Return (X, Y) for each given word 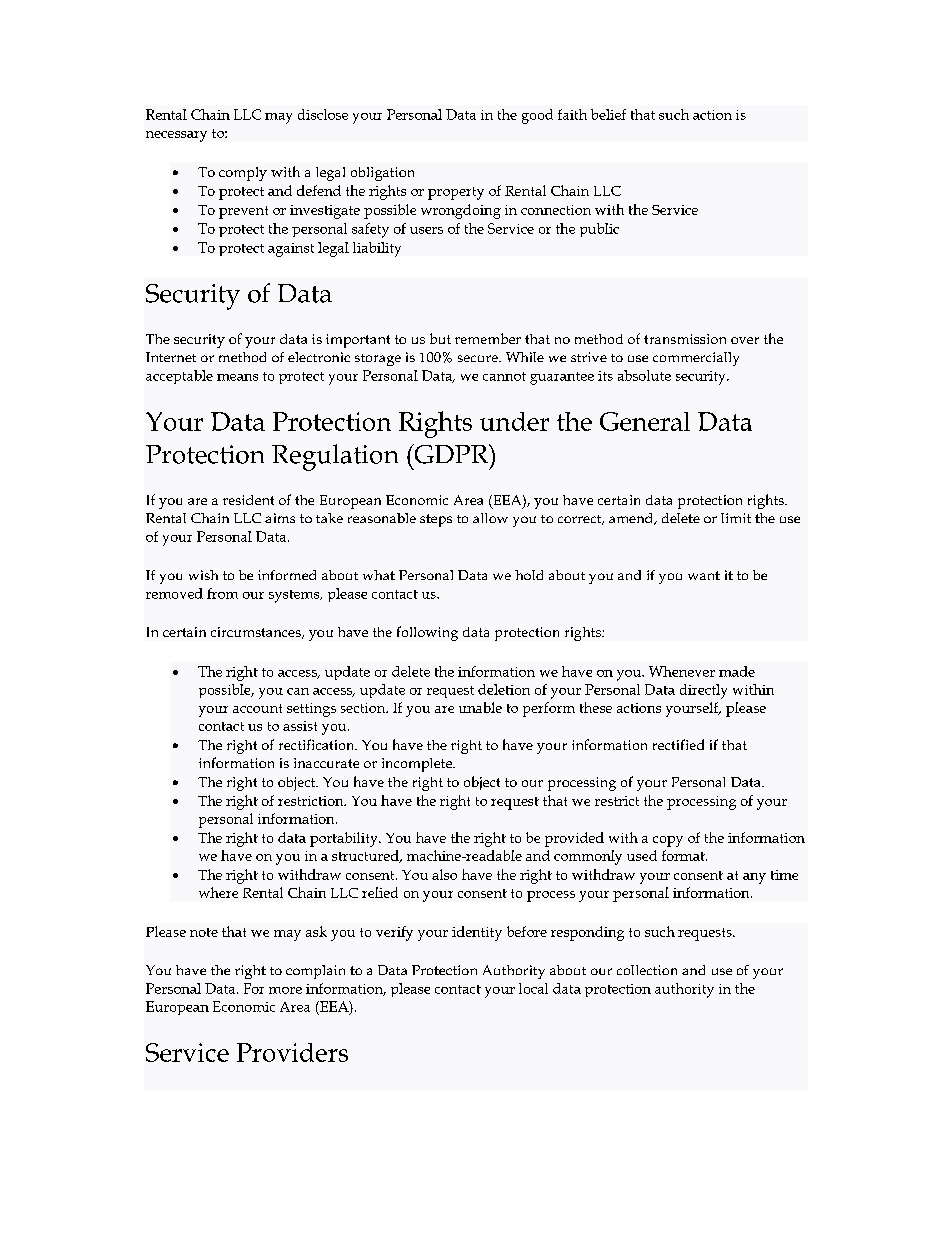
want (704, 575)
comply (243, 174)
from (222, 593)
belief (608, 114)
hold (529, 575)
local (533, 988)
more (285, 990)
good (537, 116)
